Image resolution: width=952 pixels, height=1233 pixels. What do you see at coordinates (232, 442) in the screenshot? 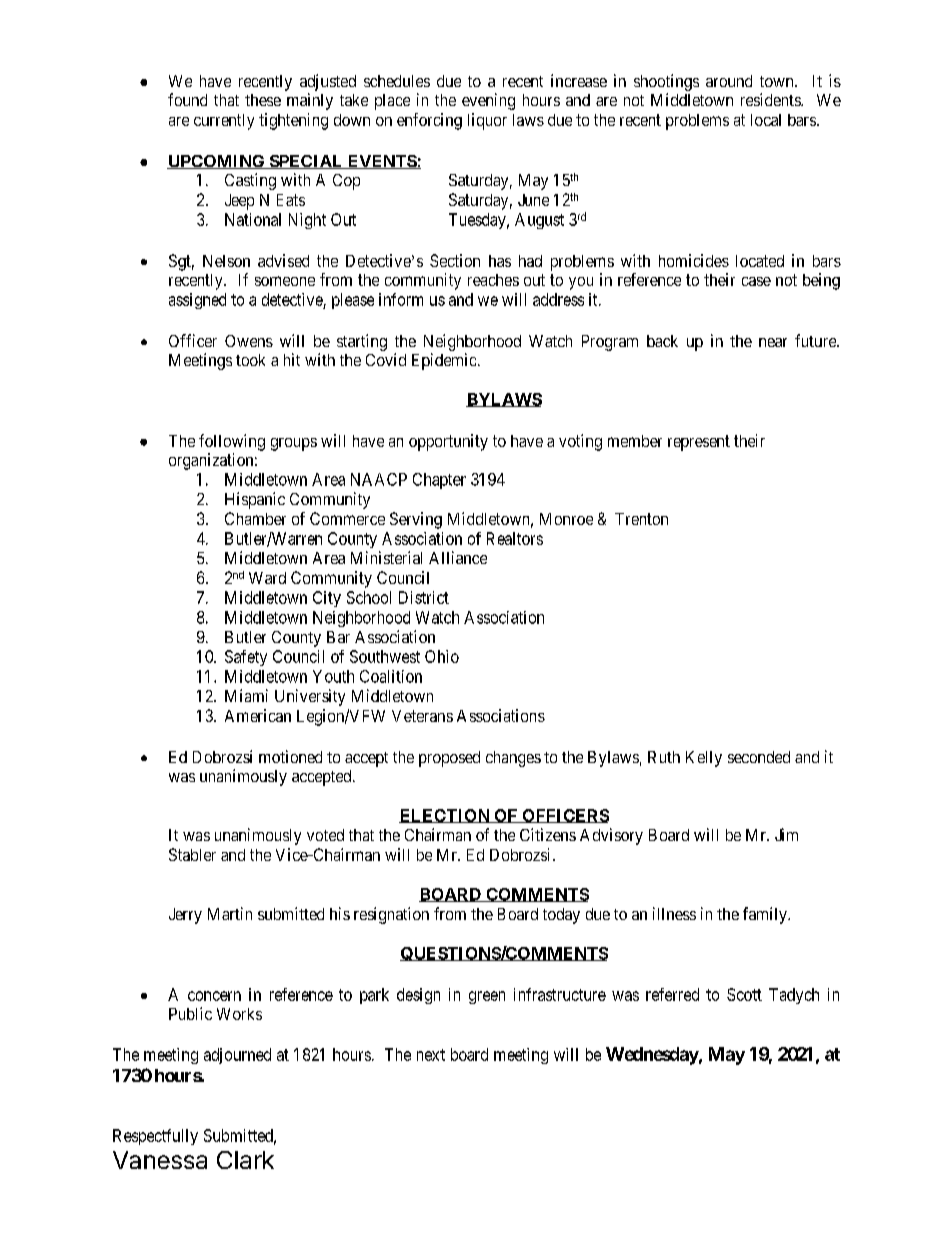
I see `following` at bounding box center [232, 442].
